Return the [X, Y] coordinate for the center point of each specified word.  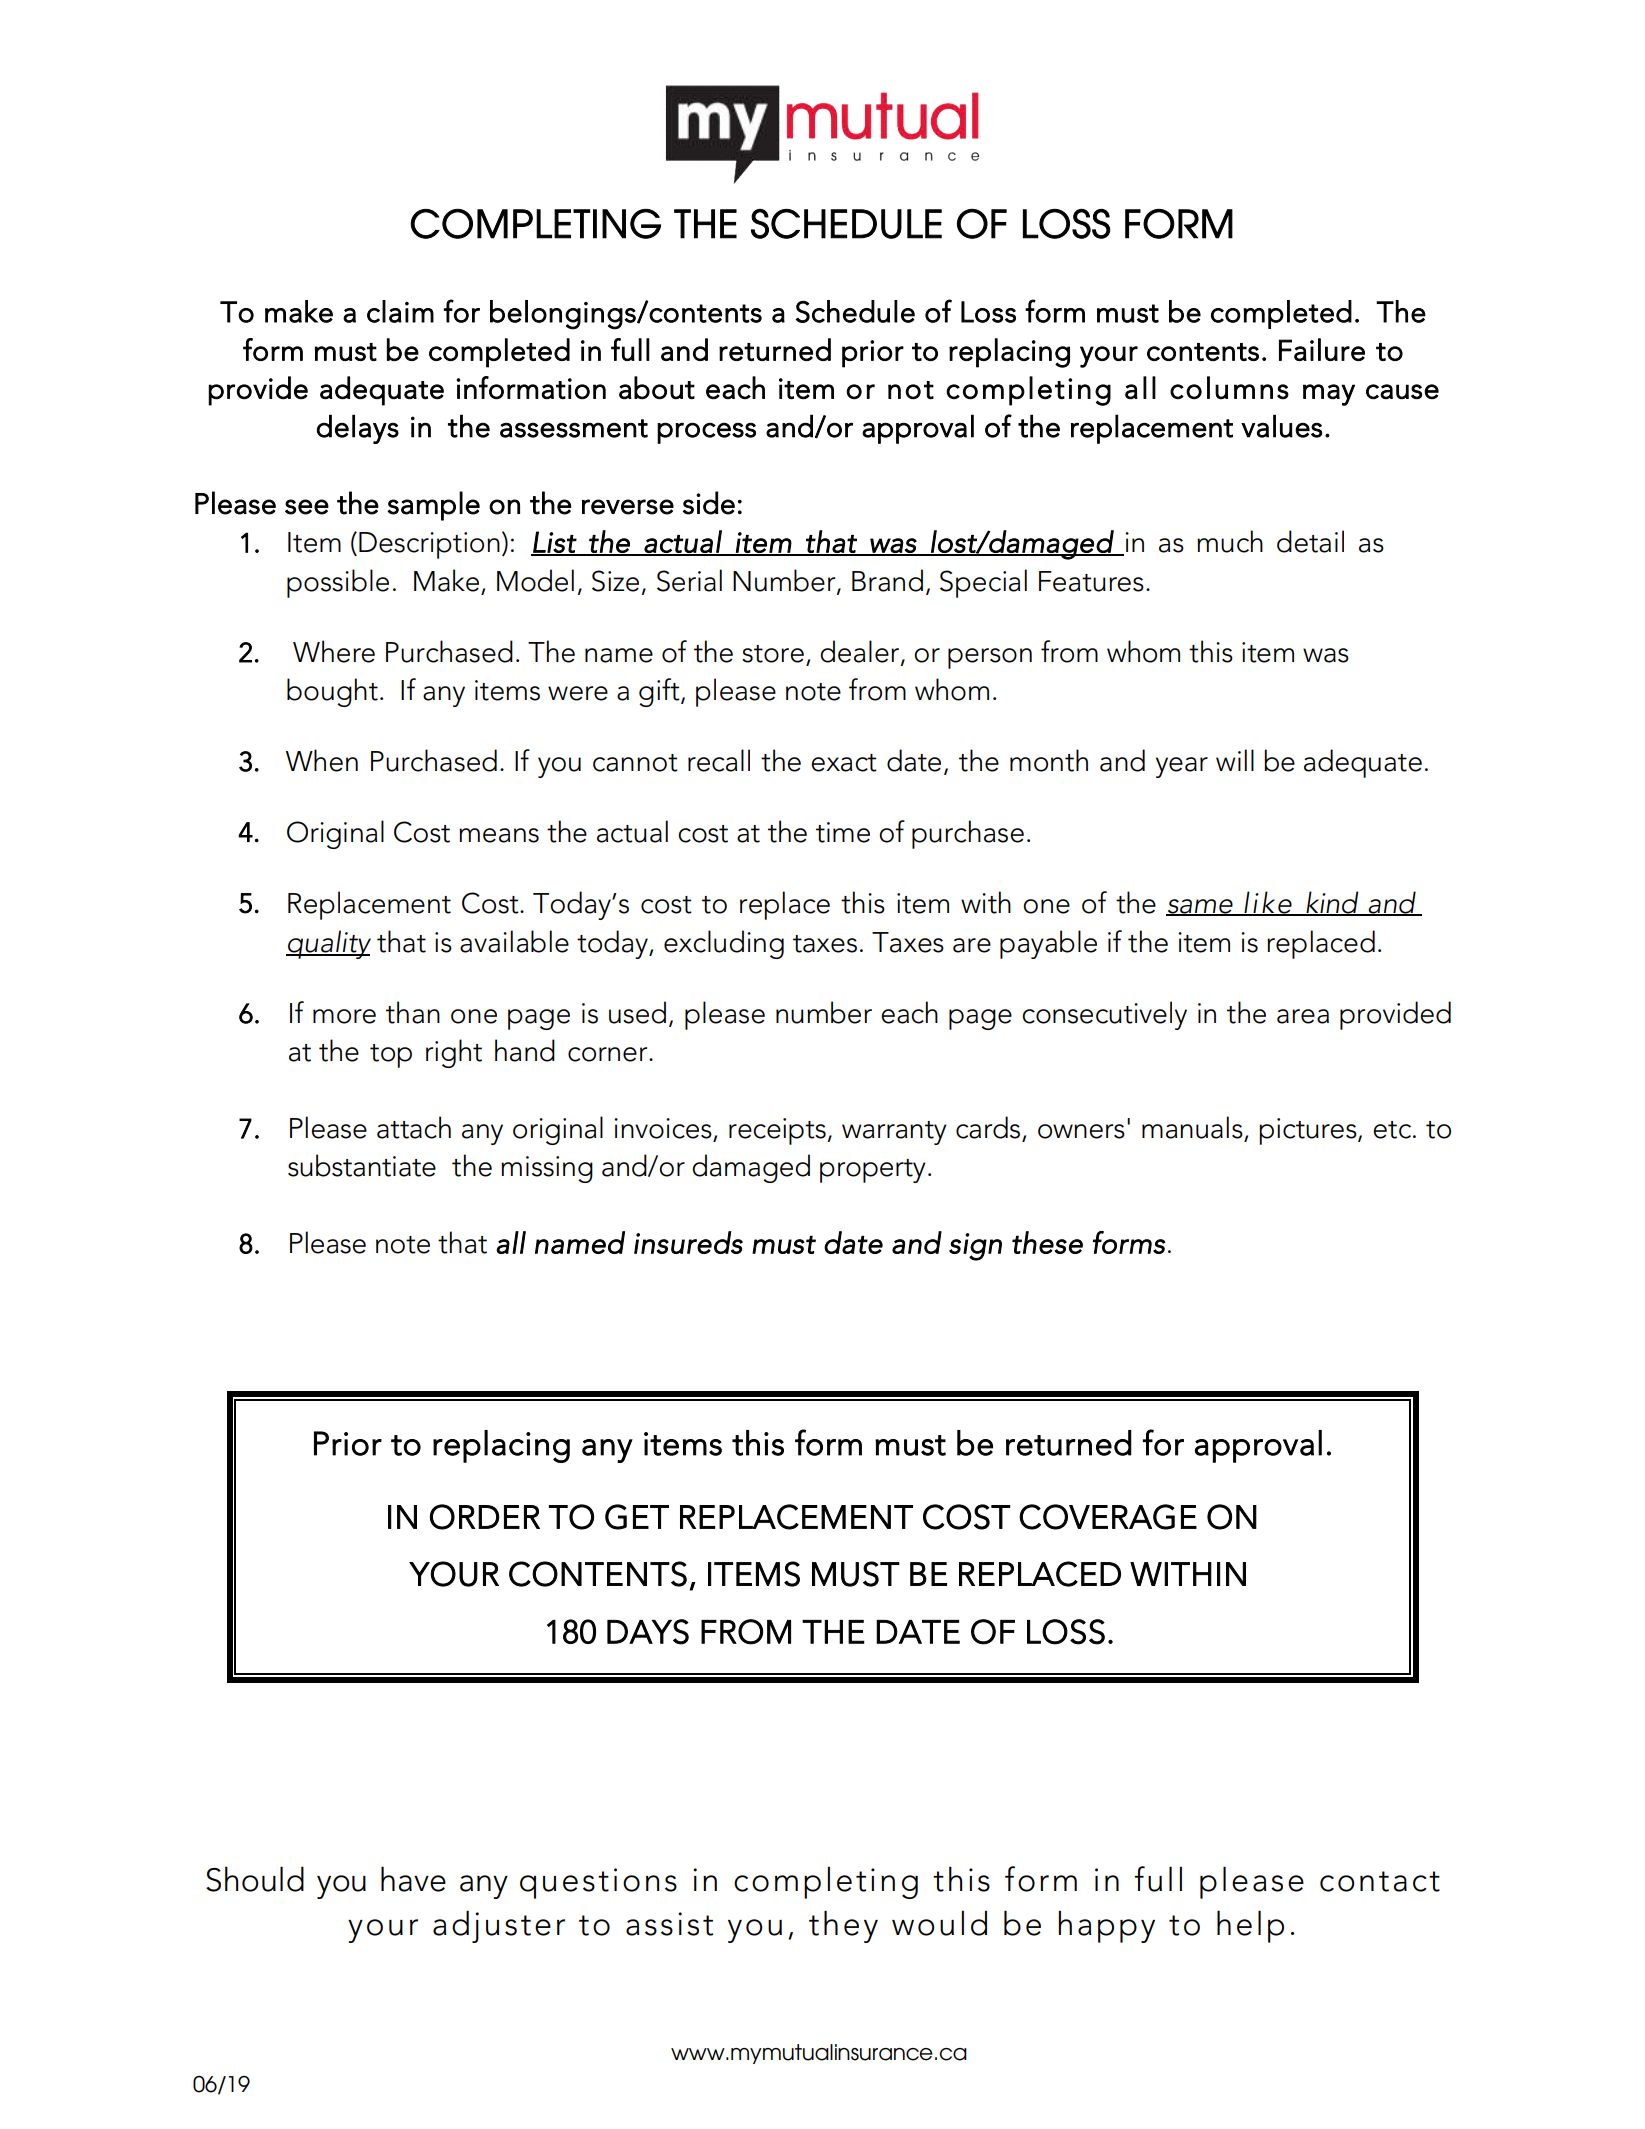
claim [400, 311]
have [413, 1879]
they [843, 1926]
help [1250, 1926]
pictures [1309, 1131]
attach [414, 1127]
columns [1229, 388]
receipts [778, 1131]
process [706, 433]
